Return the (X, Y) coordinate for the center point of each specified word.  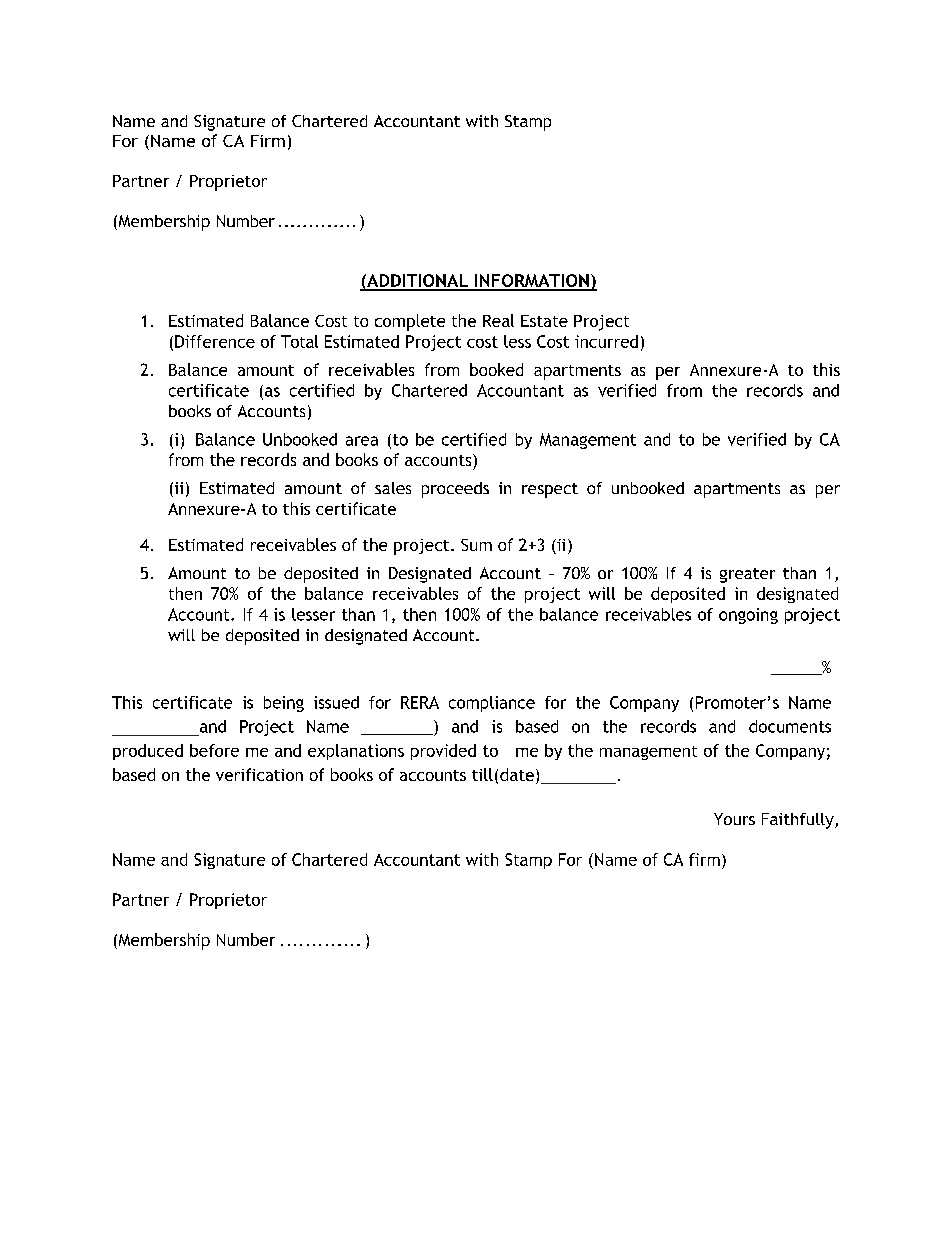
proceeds (455, 490)
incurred (606, 341)
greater (747, 575)
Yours (734, 819)
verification (259, 774)
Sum (476, 545)
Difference (215, 341)
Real (498, 320)
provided (443, 752)
